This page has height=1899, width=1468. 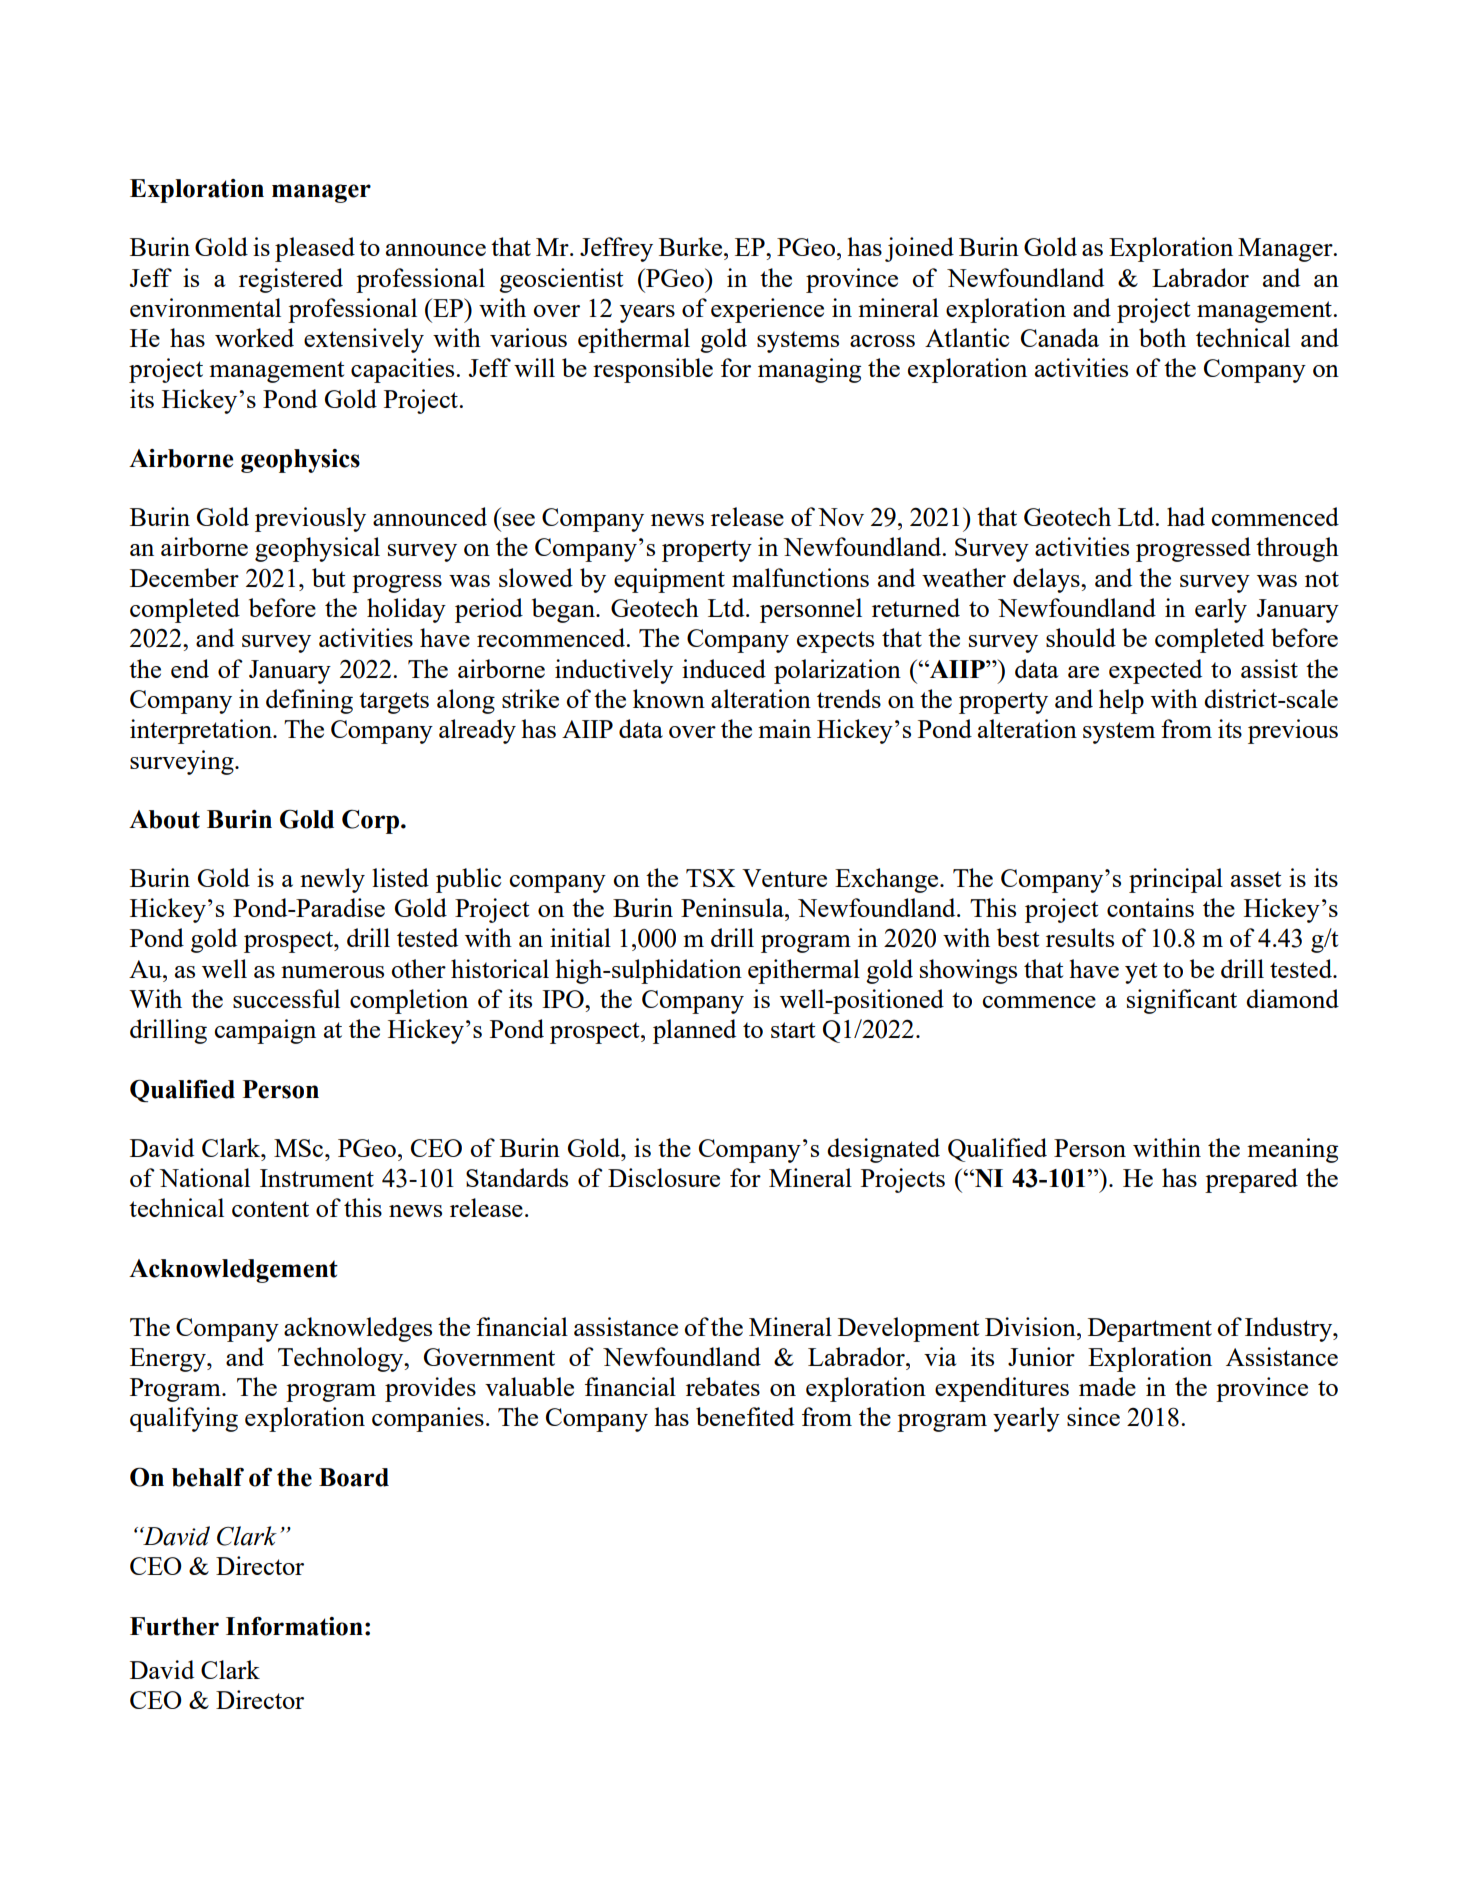 What do you see at coordinates (294, 1626) in the page?
I see `Information` at bounding box center [294, 1626].
